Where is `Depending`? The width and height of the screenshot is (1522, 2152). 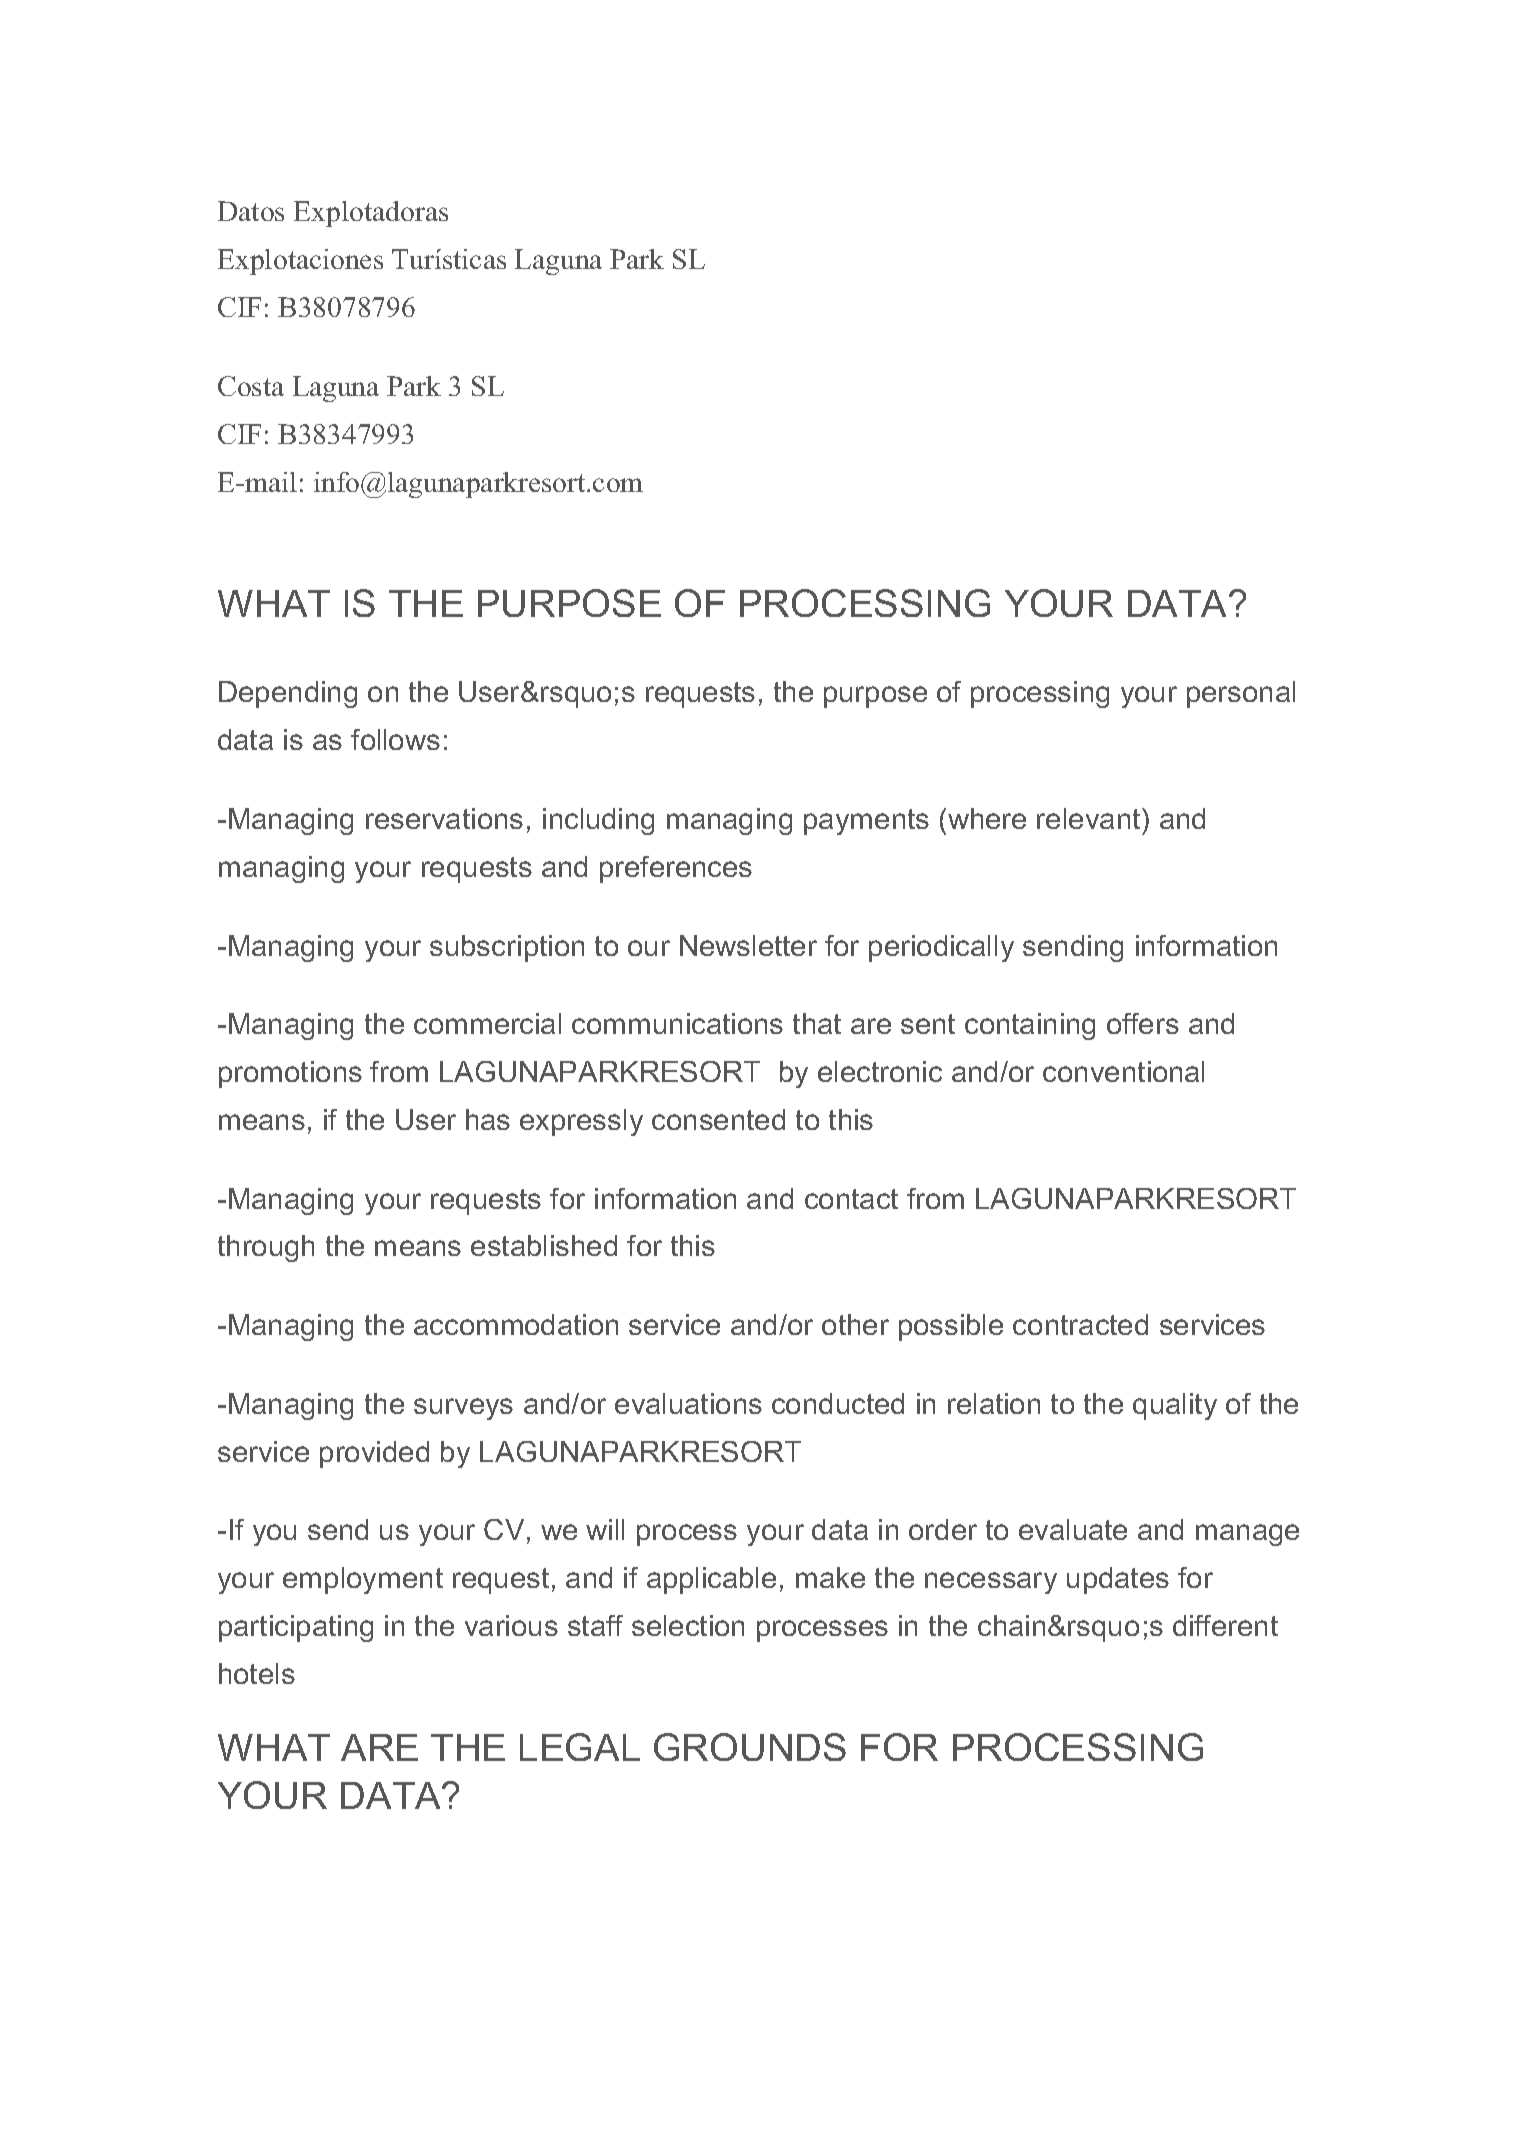 Depending is located at coordinates (288, 694).
